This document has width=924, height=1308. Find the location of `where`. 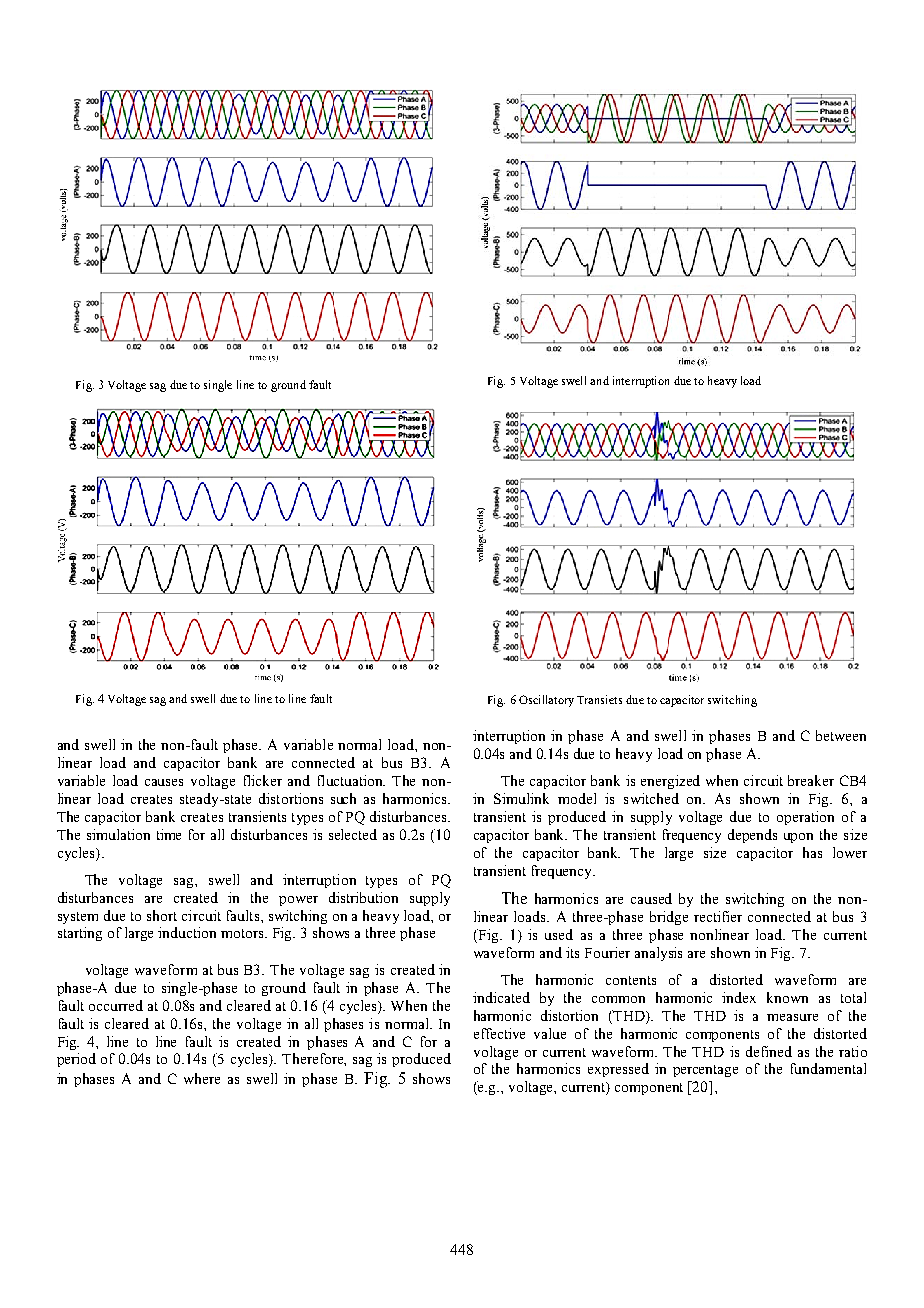

where is located at coordinates (202, 1078).
